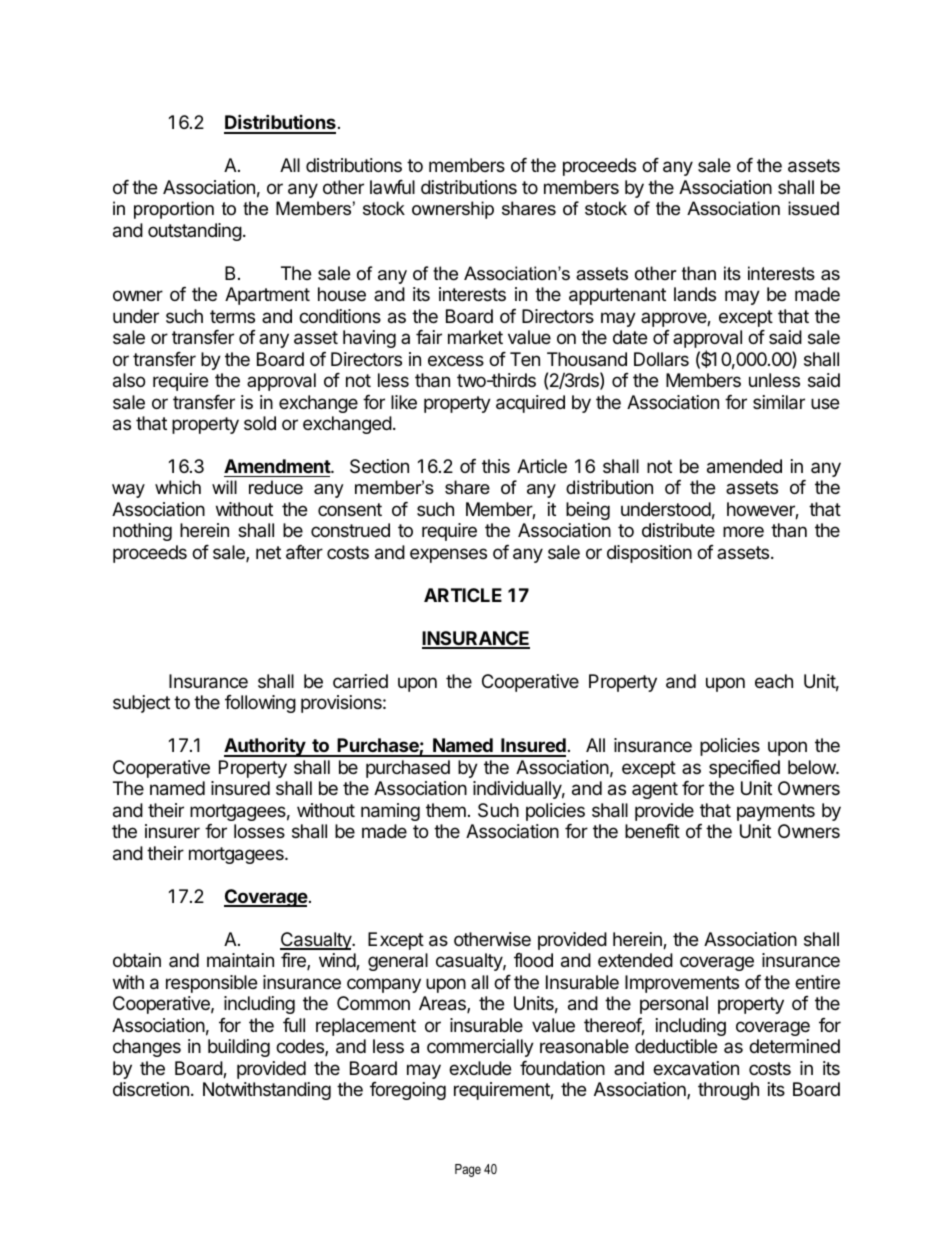 Image resolution: width=952 pixels, height=1233 pixels. What do you see at coordinates (151, 1089) in the screenshot?
I see `discretion` at bounding box center [151, 1089].
